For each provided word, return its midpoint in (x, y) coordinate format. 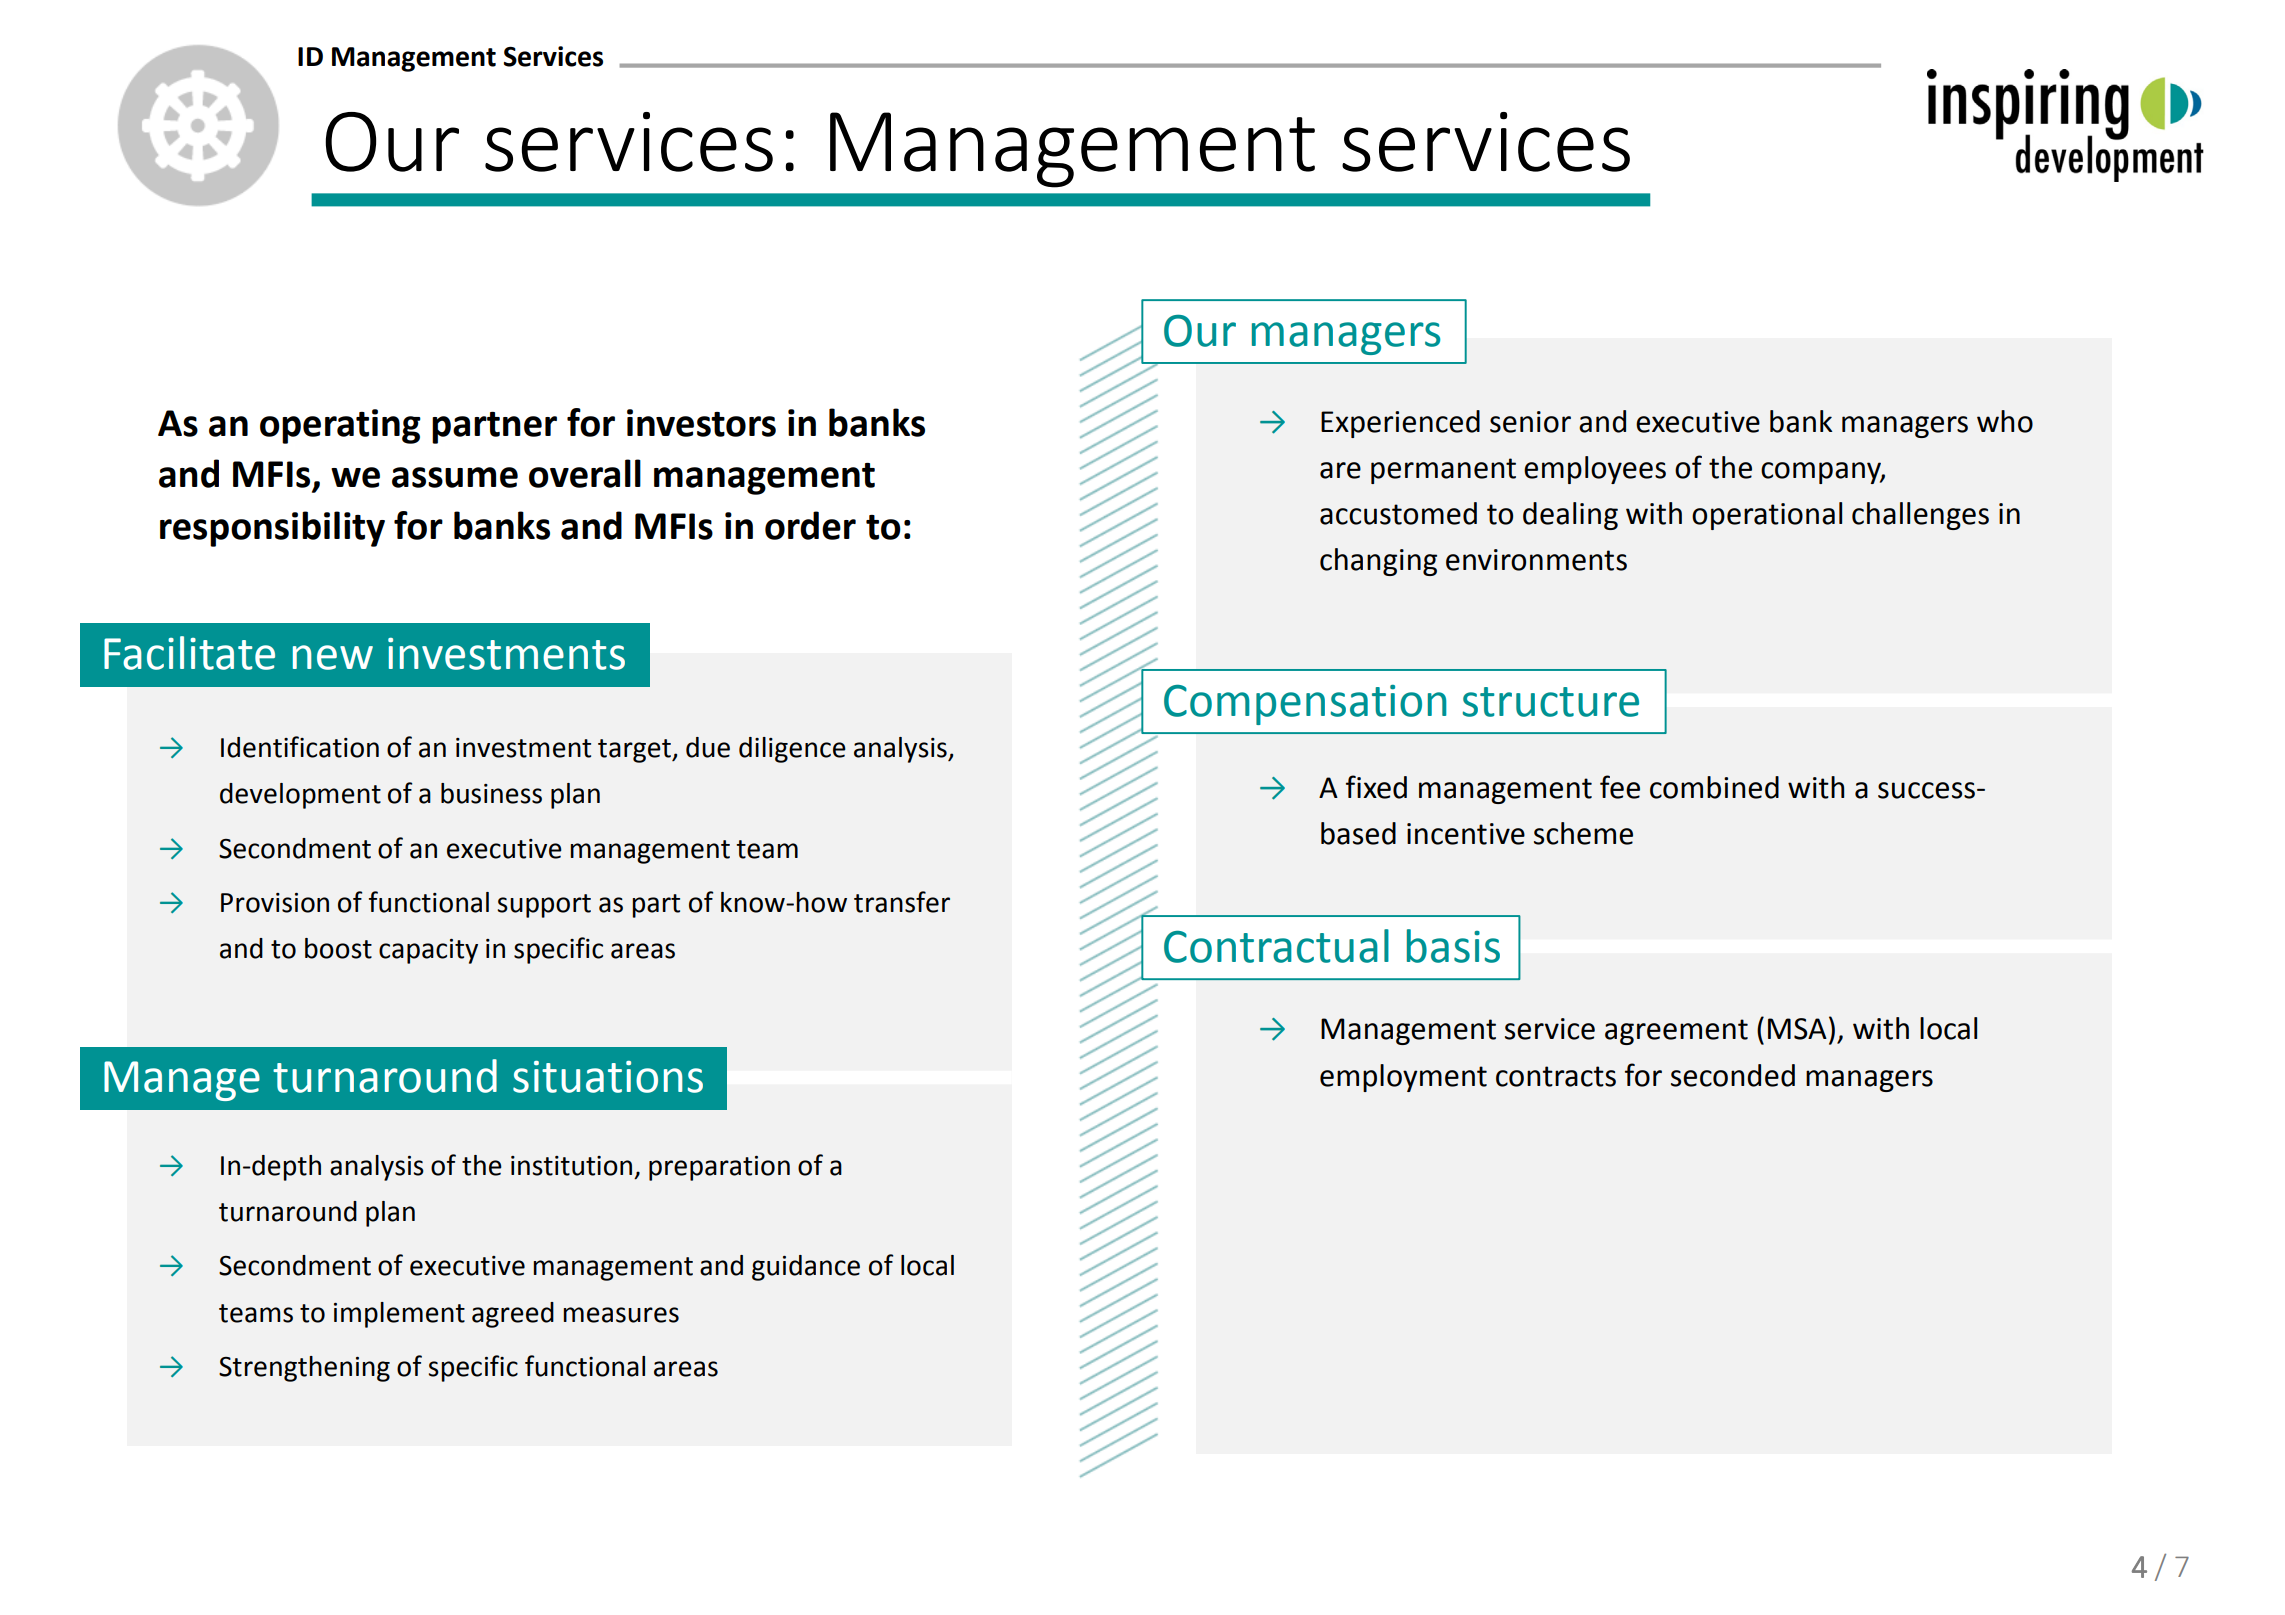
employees (1595, 470)
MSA (1797, 1029)
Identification (300, 747)
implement (399, 1315)
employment (1403, 1078)
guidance (806, 1268)
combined (1714, 787)
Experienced (1400, 424)
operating (340, 426)
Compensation (1305, 705)
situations (608, 1077)
